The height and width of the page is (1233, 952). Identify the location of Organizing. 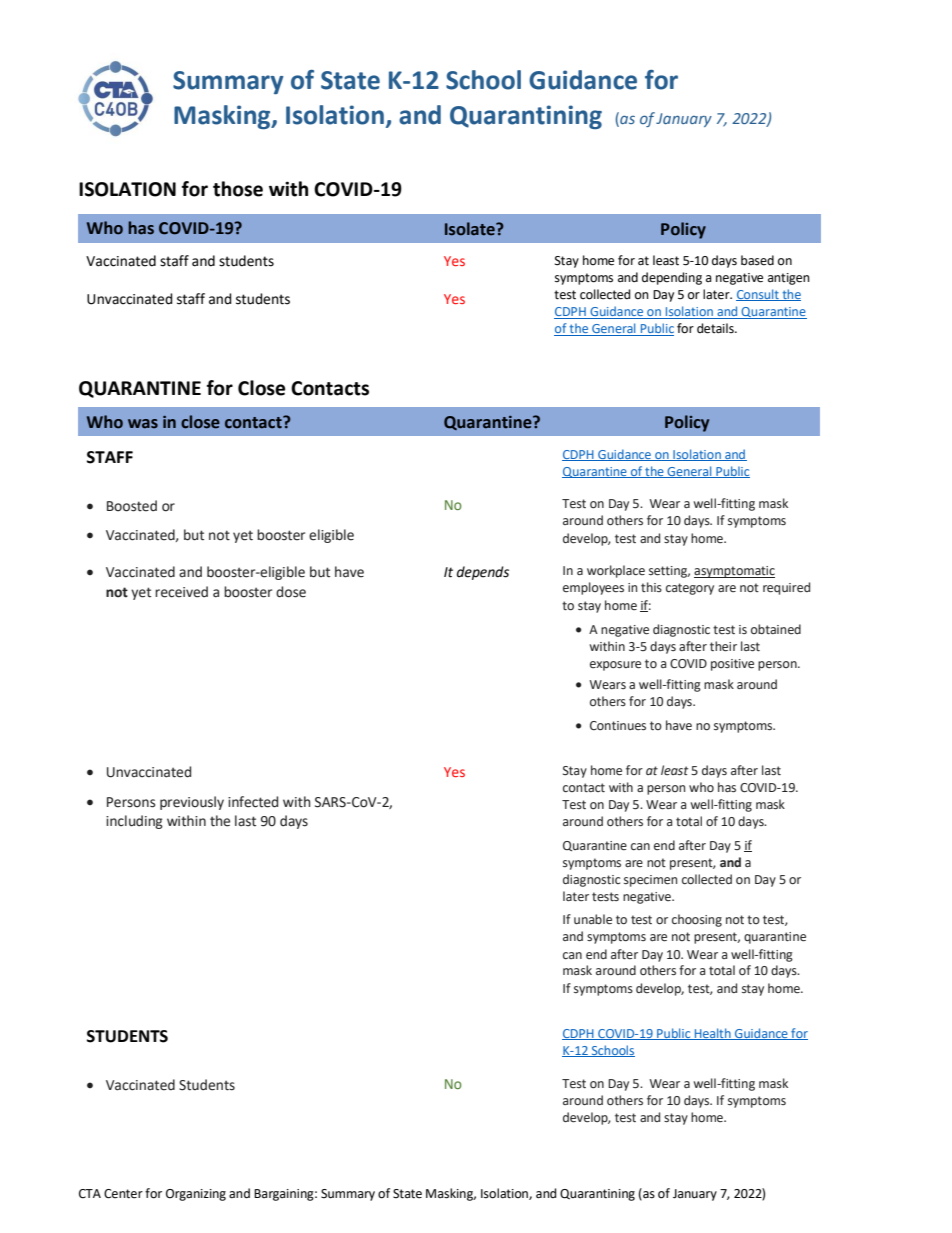
(196, 1195).
